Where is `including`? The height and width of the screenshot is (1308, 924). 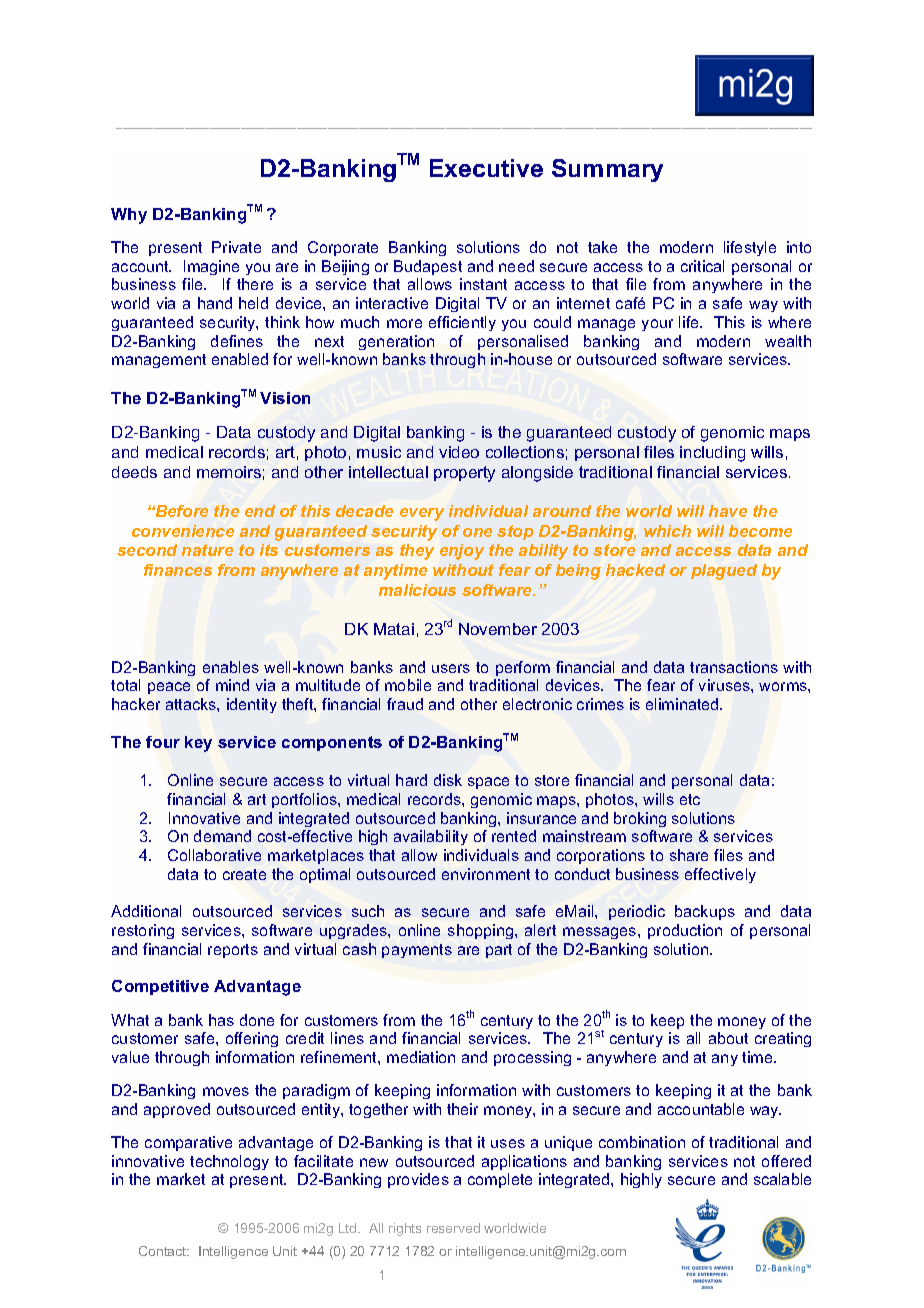 including is located at coordinates (712, 454).
